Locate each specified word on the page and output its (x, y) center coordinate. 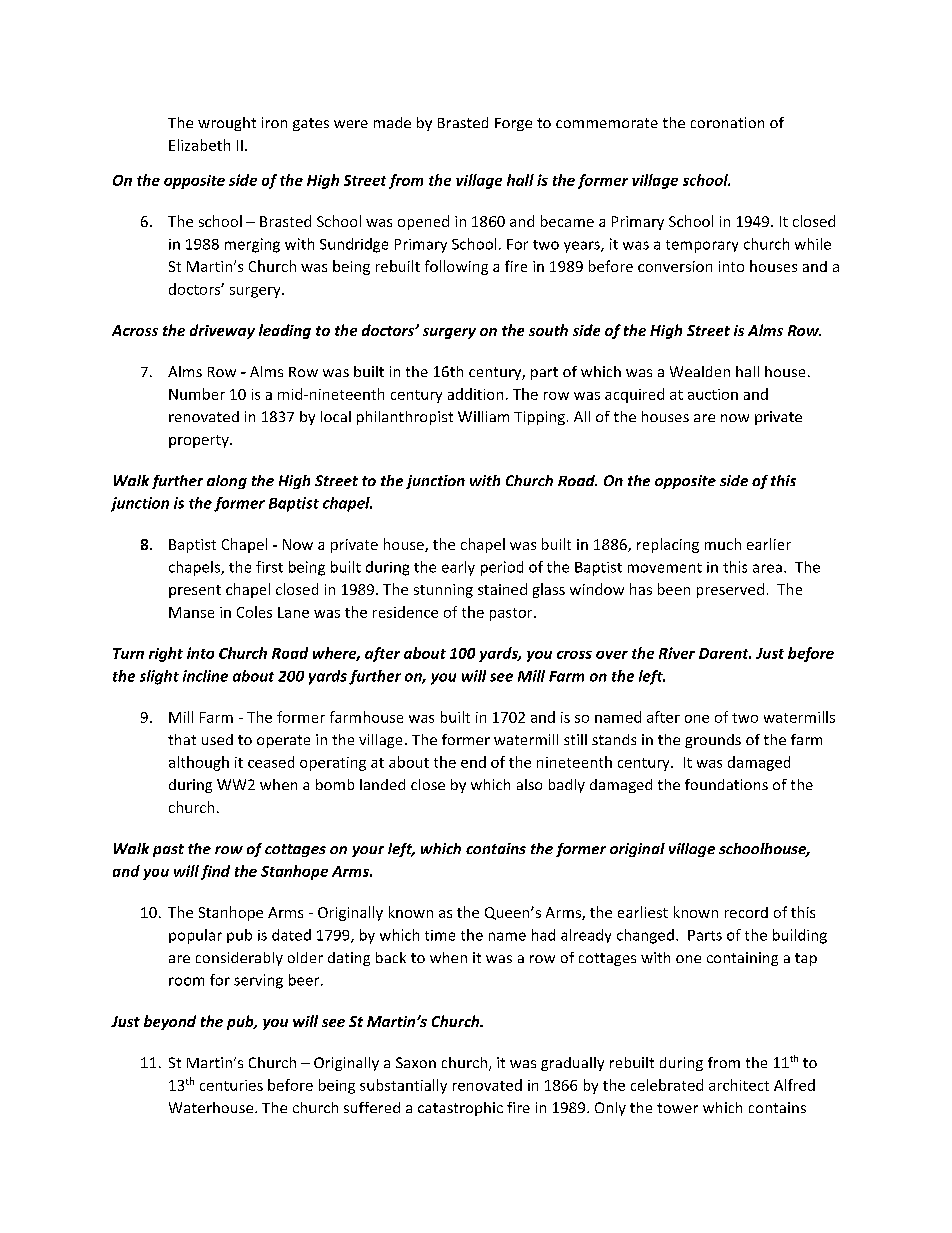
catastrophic (460, 1109)
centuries (231, 1085)
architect (739, 1085)
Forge (513, 124)
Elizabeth (199, 145)
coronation (727, 122)
